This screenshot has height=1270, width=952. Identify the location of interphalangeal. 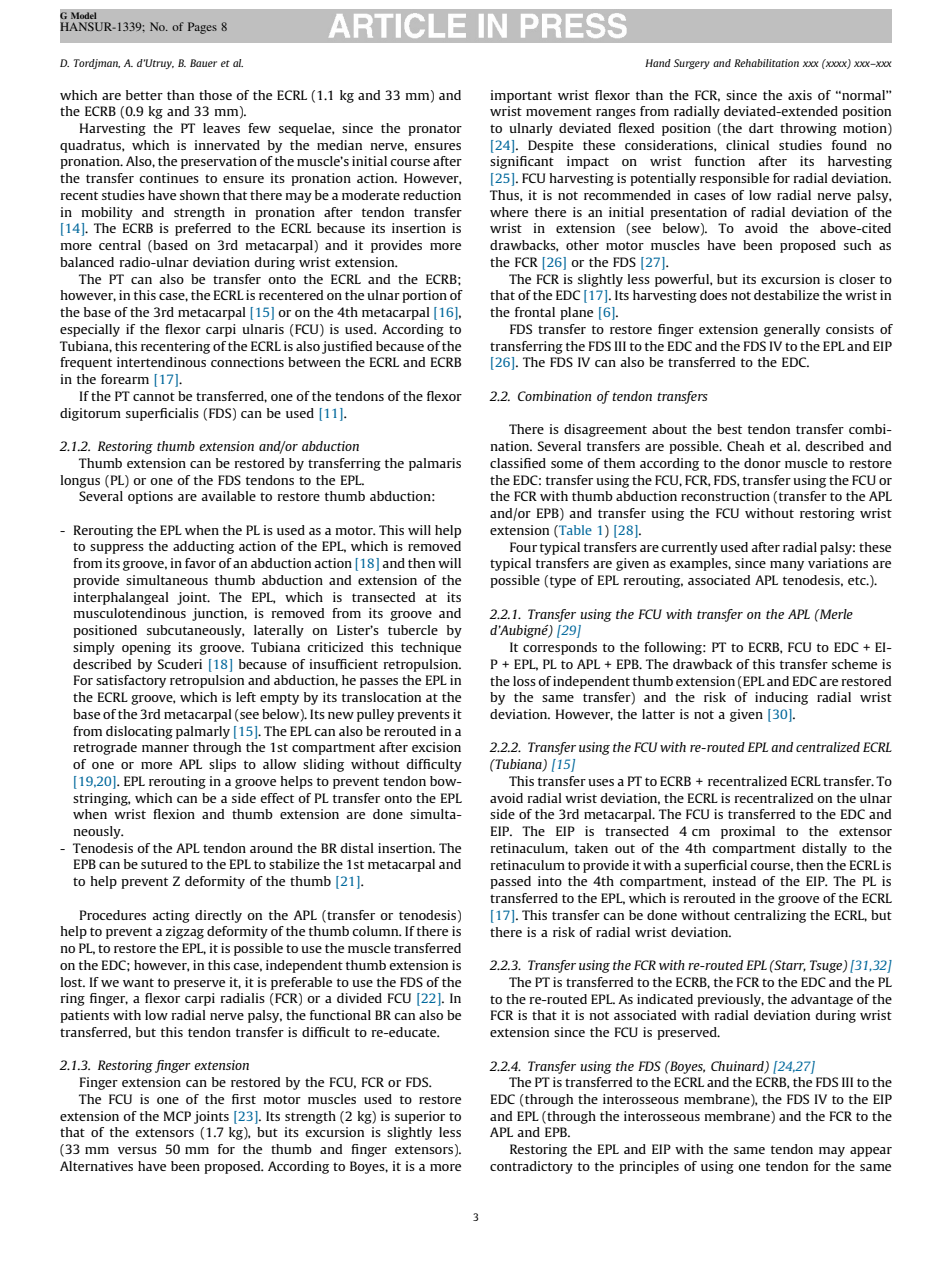
(121, 598).
